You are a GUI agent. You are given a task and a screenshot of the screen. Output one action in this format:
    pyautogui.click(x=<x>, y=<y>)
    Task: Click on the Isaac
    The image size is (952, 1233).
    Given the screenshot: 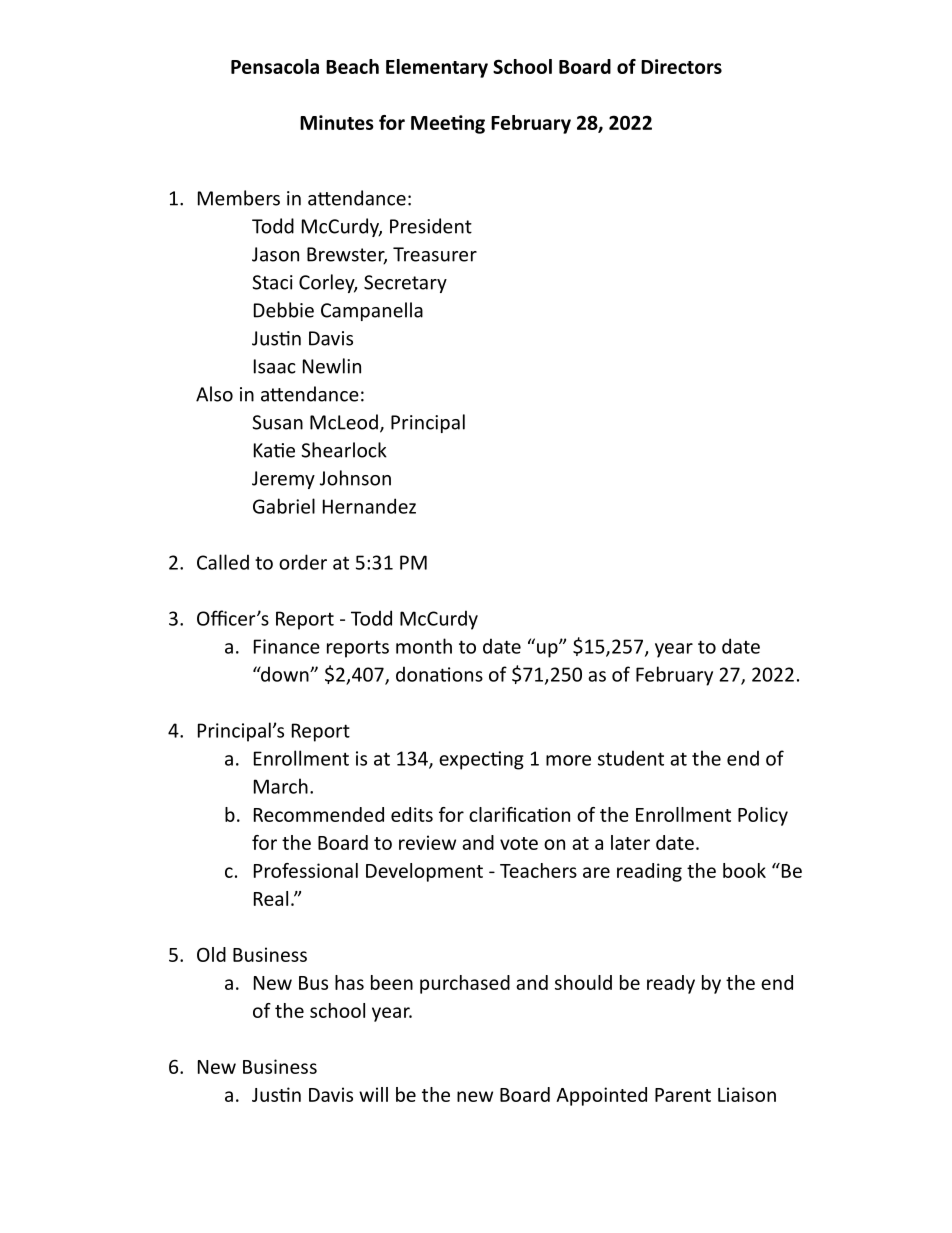 What is the action you would take?
    pyautogui.click(x=275, y=366)
